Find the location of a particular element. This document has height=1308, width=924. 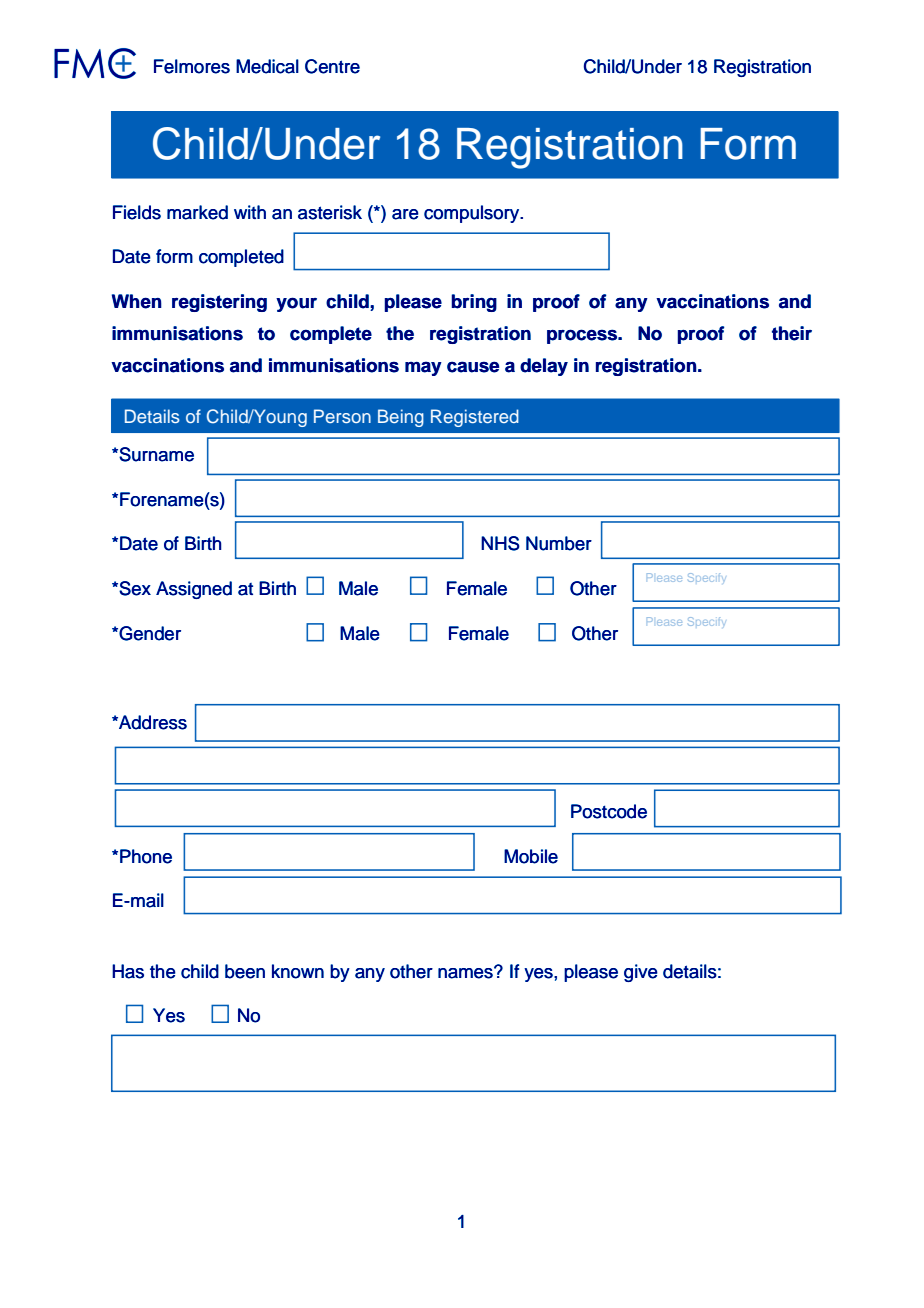

give is located at coordinates (641, 973).
